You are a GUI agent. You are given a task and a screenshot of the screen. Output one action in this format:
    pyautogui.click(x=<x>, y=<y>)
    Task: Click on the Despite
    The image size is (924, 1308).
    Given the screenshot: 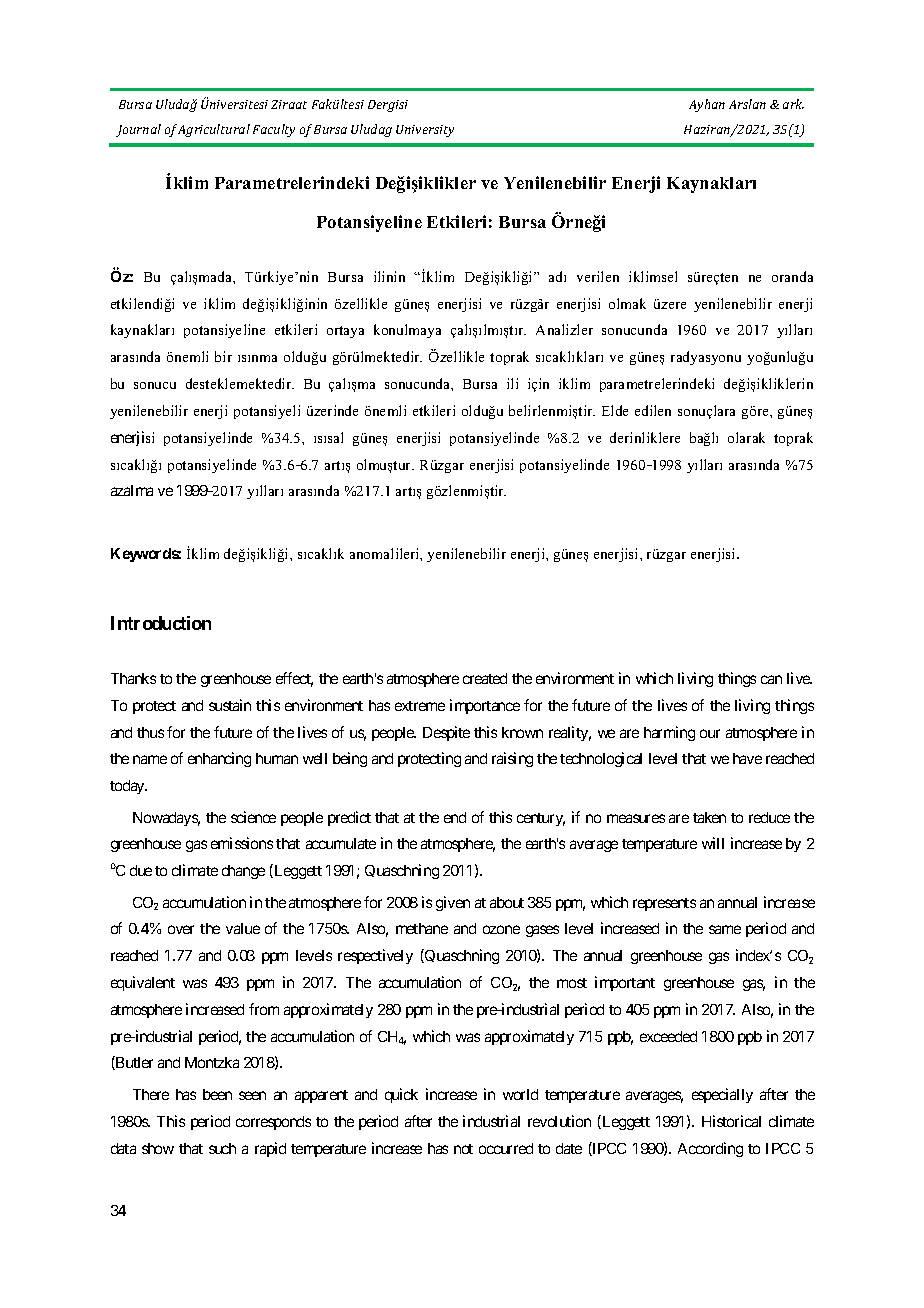 What is the action you would take?
    pyautogui.click(x=446, y=733)
